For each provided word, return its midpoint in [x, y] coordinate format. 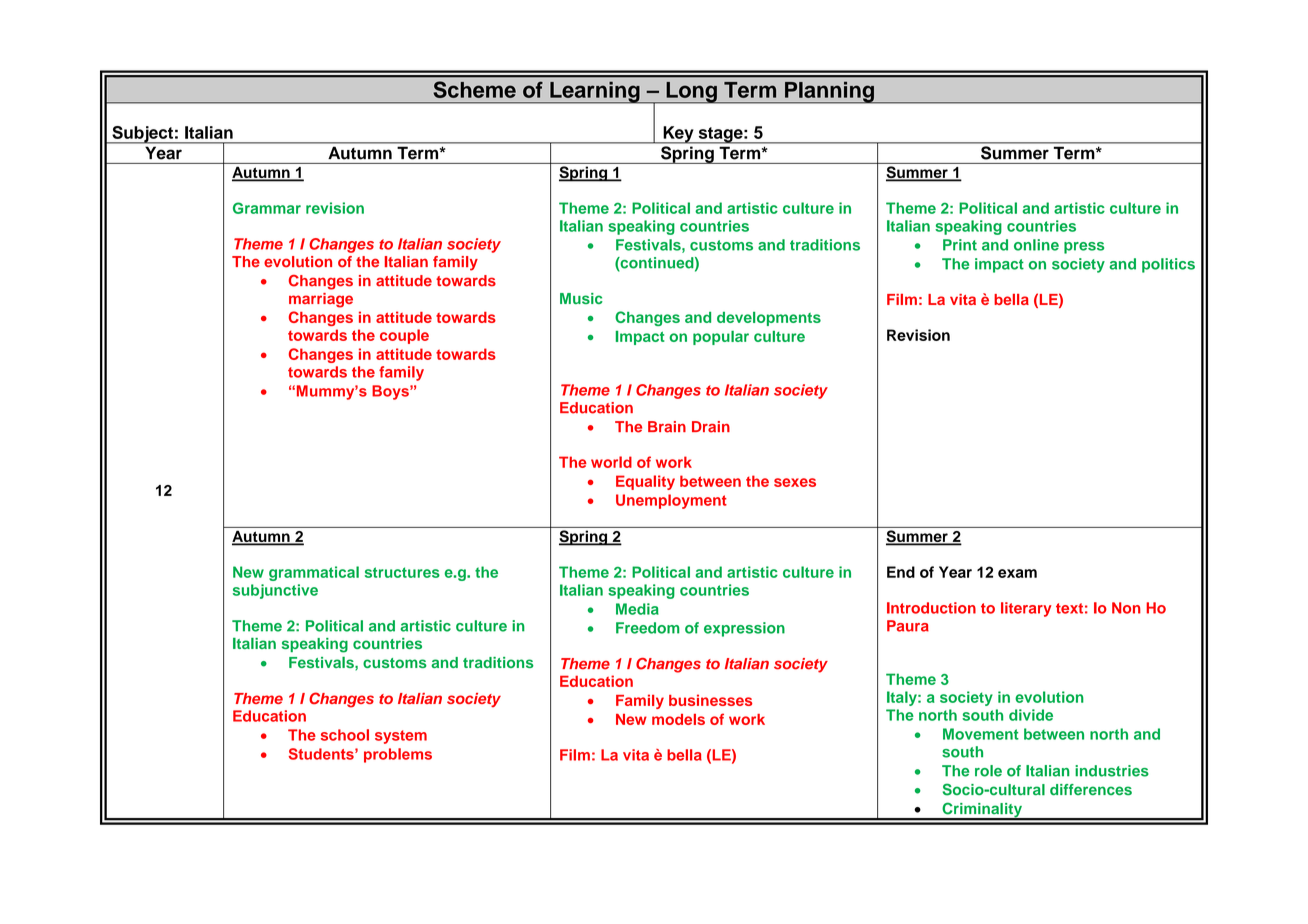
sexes [795, 482]
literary [1026, 609]
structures [402, 572]
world [611, 462]
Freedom [648, 628]
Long [691, 92]
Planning [829, 92]
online [1036, 245]
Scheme [474, 89]
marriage [321, 300]
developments [769, 319]
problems [398, 755]
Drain [711, 427]
